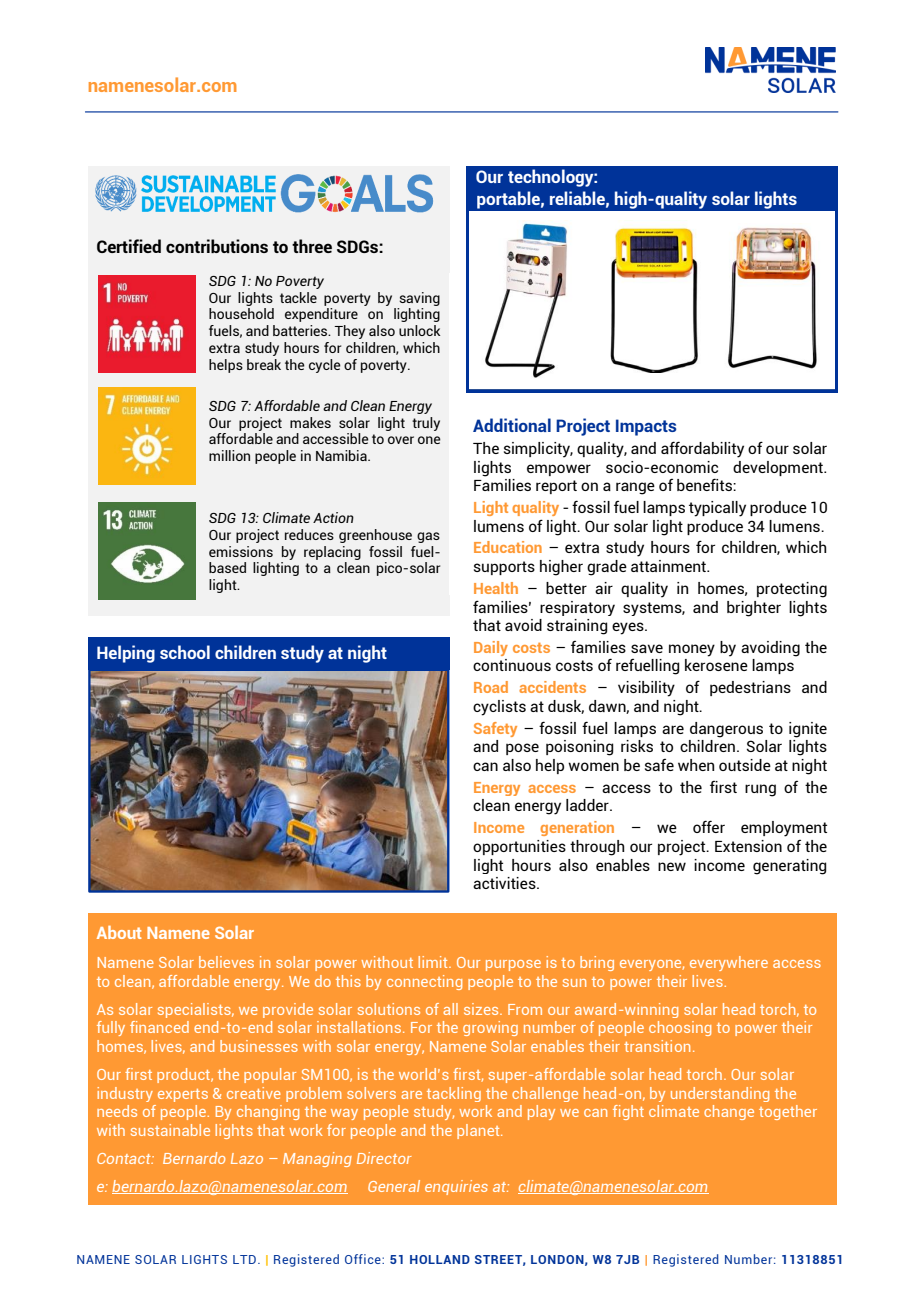 This page has width=924, height=1309. Describe the element at coordinates (185, 652) in the page. I see `school` at that location.
